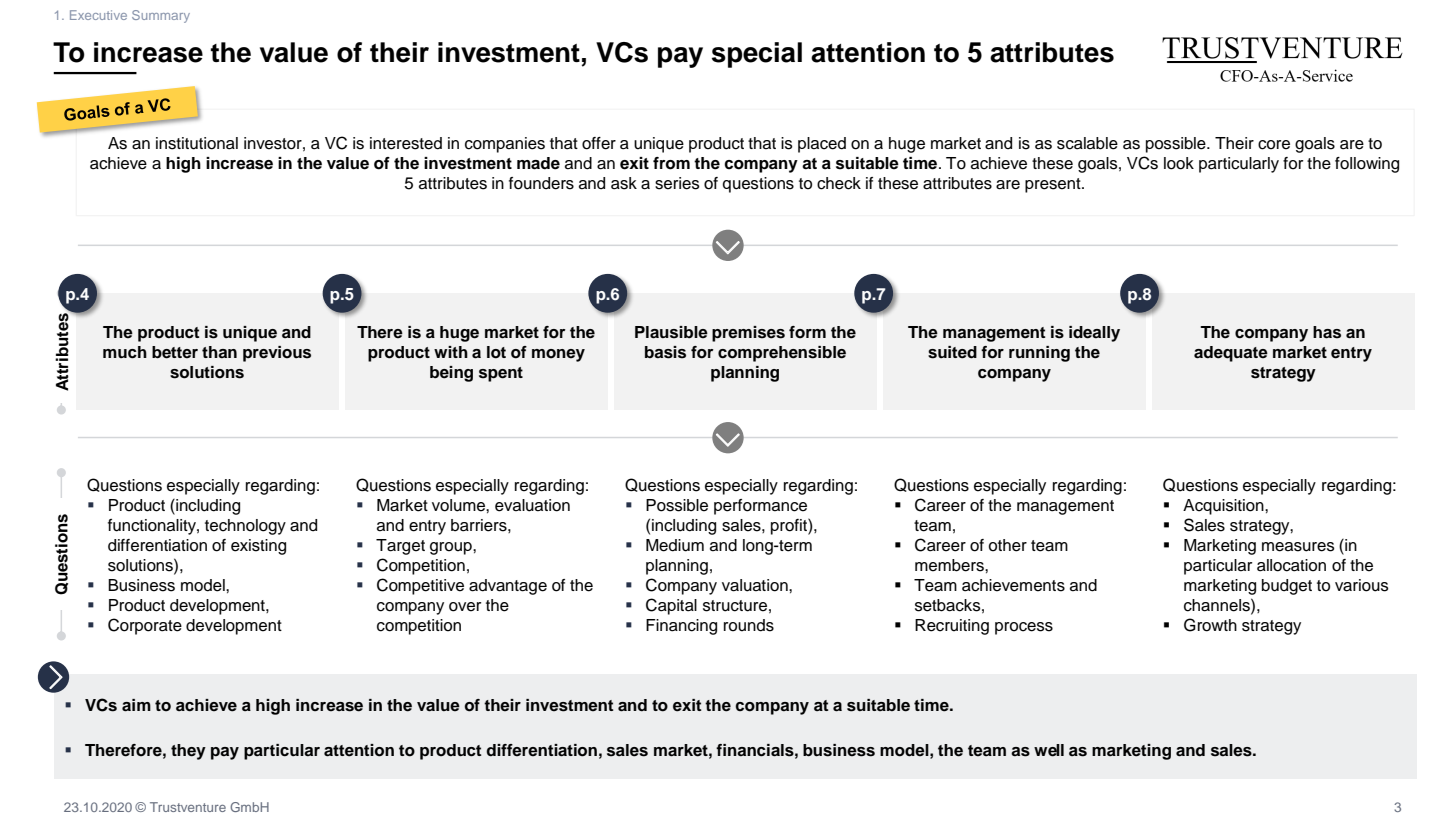 The width and height of the document is (1456, 819). Describe the element at coordinates (822, 145) in the document. I see `placed` at that location.
